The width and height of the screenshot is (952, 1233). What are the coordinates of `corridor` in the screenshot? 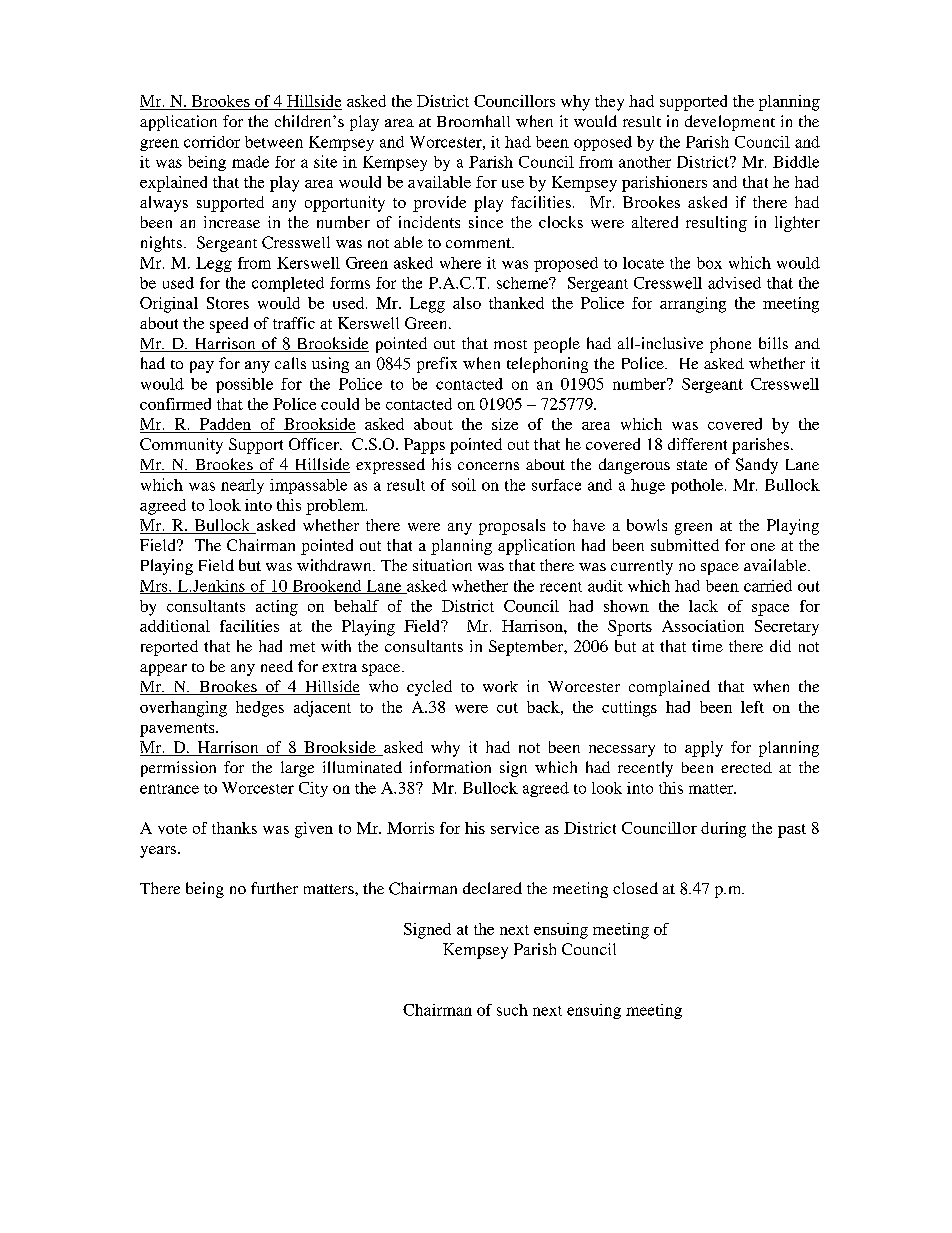 It's located at (212, 142).
